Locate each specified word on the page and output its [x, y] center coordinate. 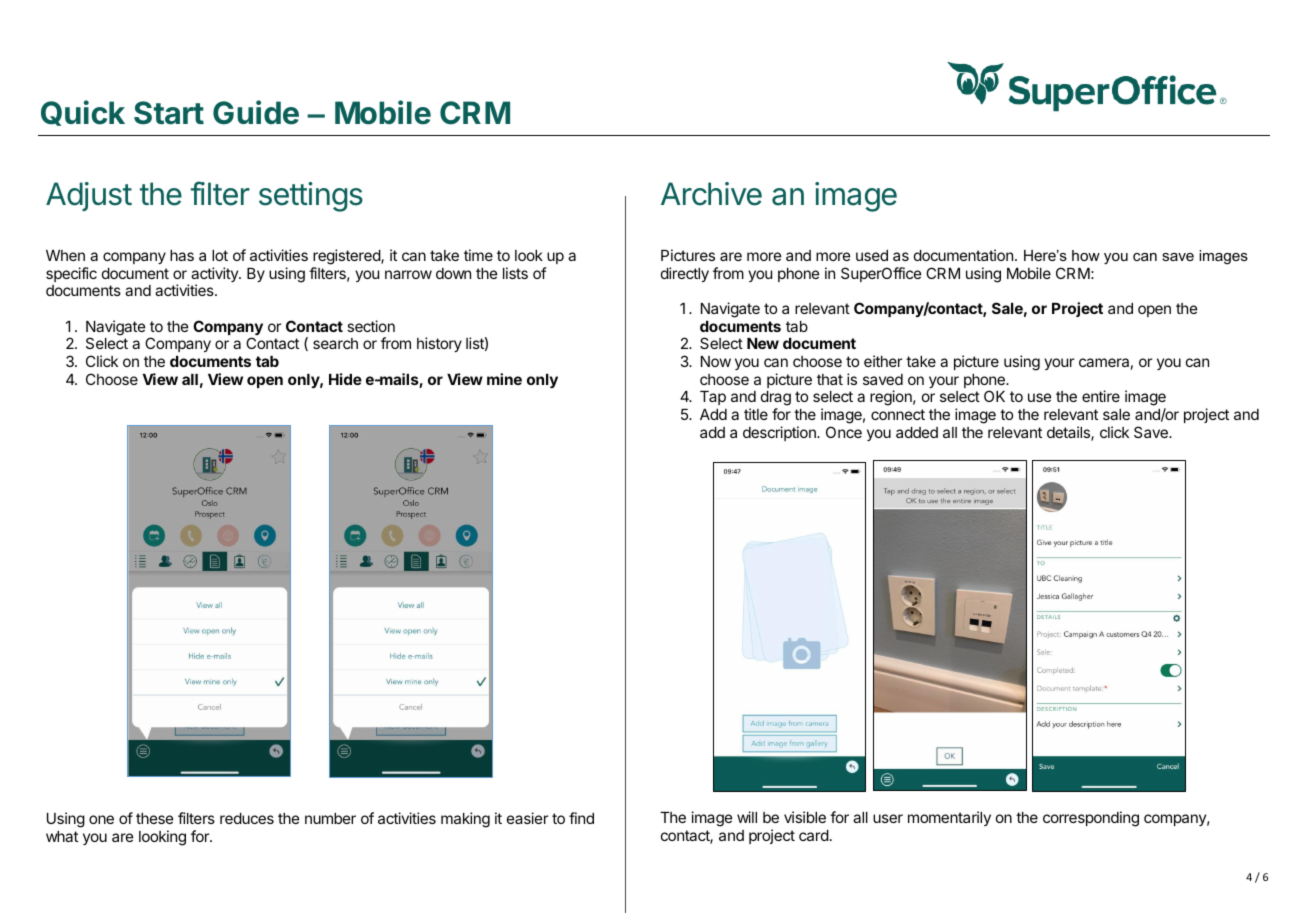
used [872, 255]
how [1086, 255]
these [154, 818]
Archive [711, 194]
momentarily [949, 818]
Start [169, 113]
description [780, 433]
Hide [345, 379]
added [917, 432]
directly [685, 274]
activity [215, 276]
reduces [247, 818]
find [581, 818]
